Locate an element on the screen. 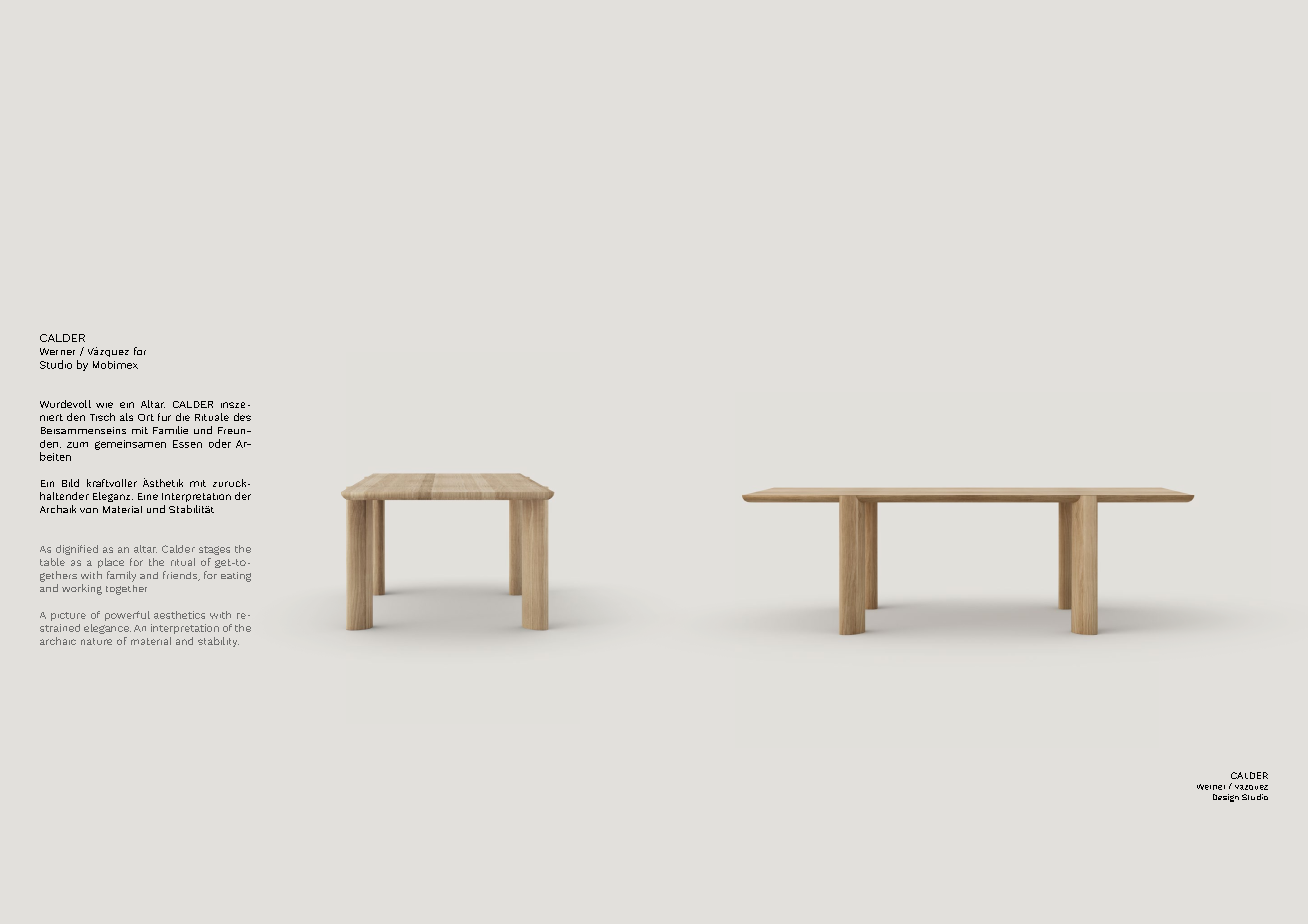  die is located at coordinates (183, 417).
